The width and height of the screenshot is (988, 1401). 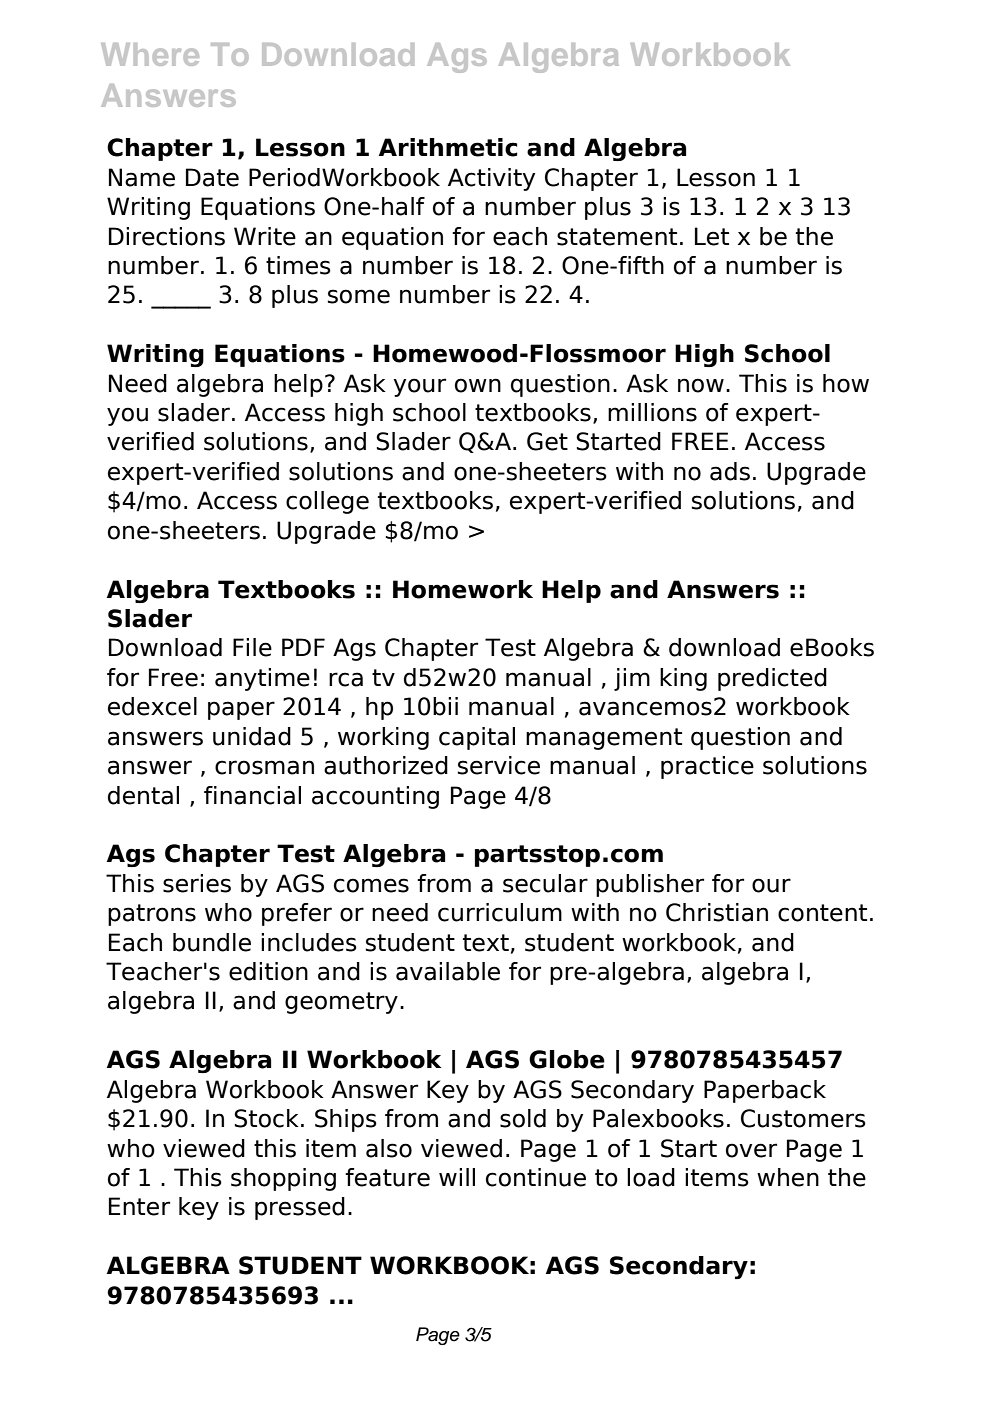 What do you see at coordinates (448, 147) in the screenshot?
I see `Arithmetic` at bounding box center [448, 147].
